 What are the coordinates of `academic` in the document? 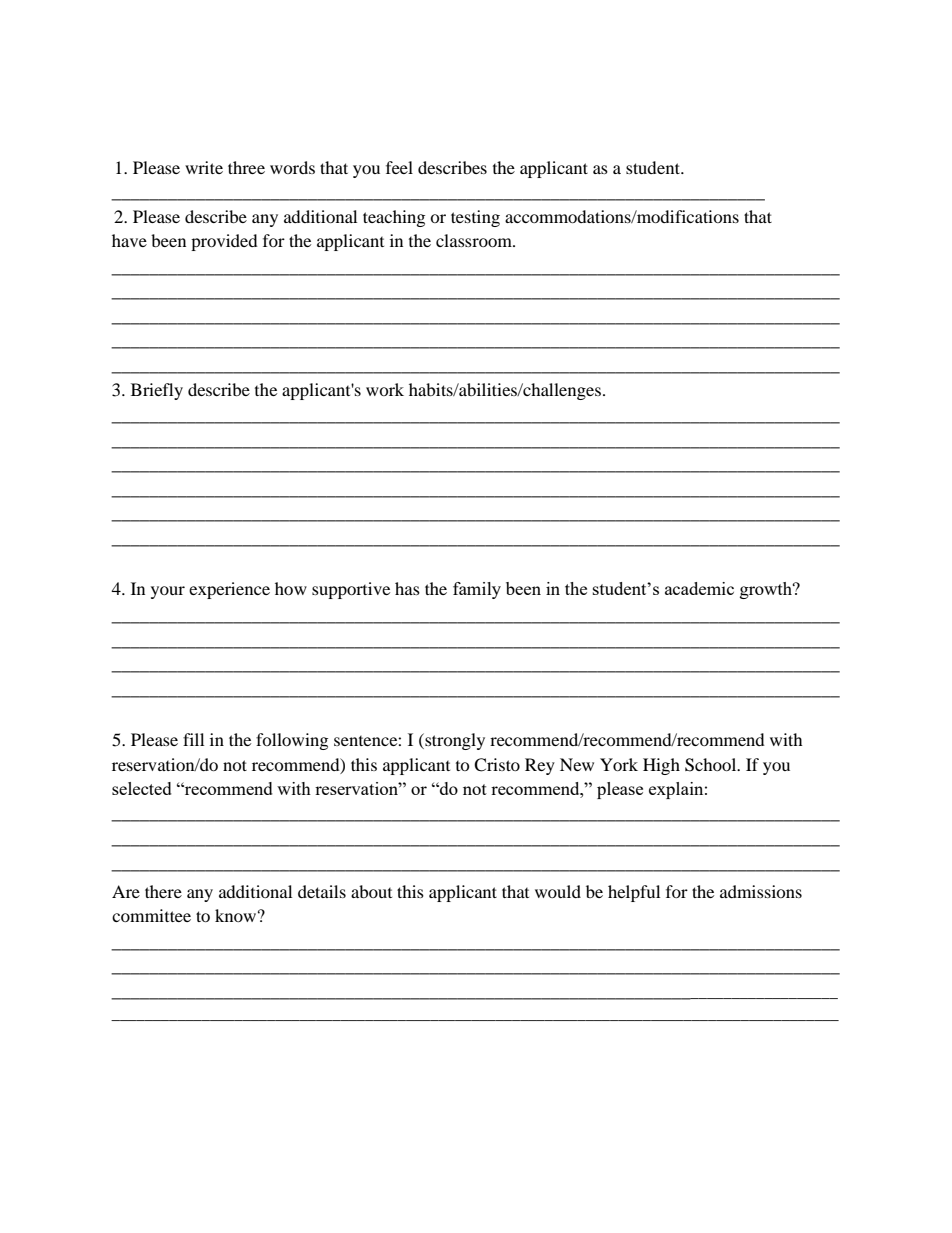 It's located at (699, 588).
